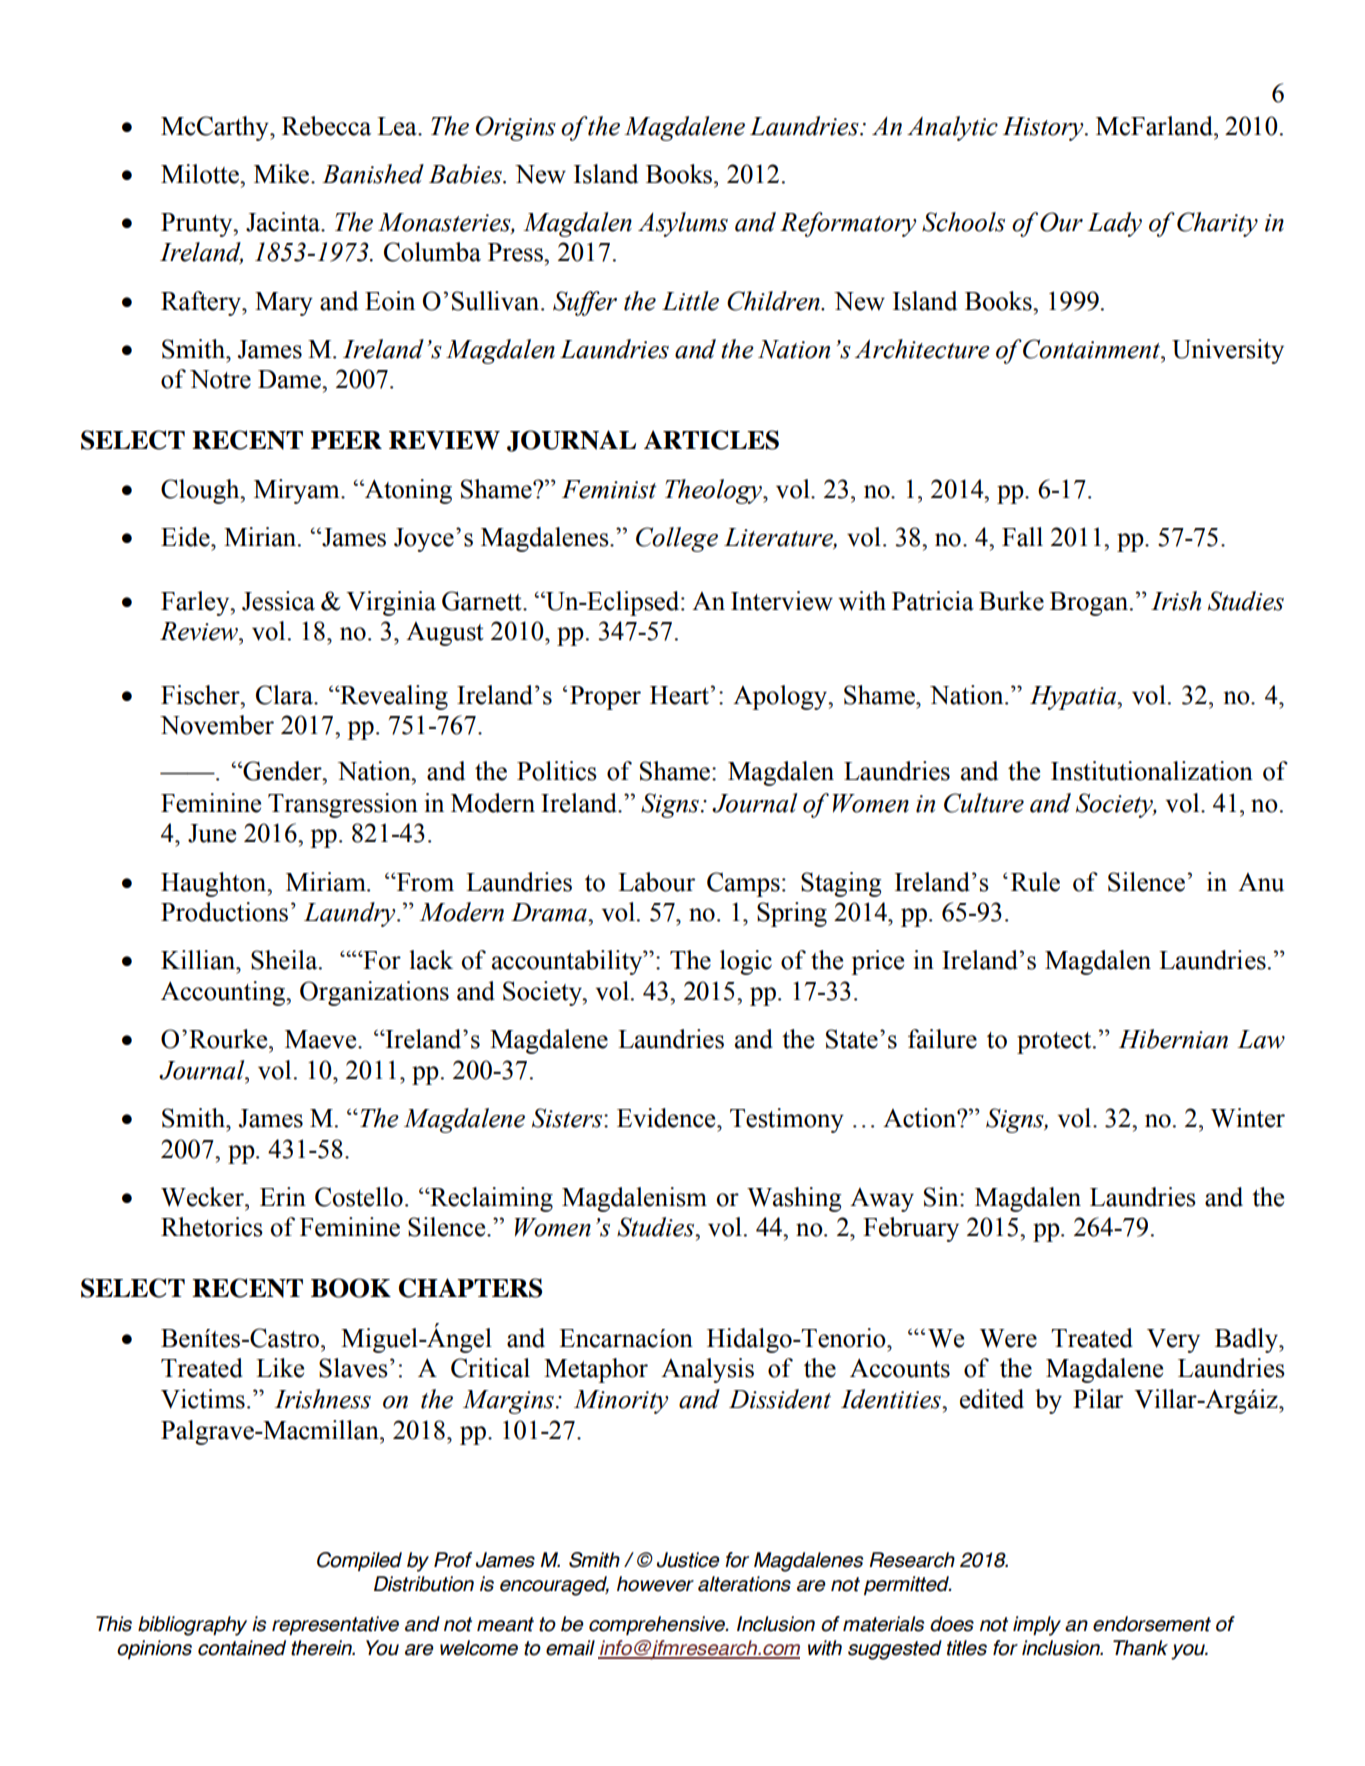 The height and width of the page is (1766, 1365). What do you see at coordinates (1022, 537) in the page?
I see `Fall` at bounding box center [1022, 537].
